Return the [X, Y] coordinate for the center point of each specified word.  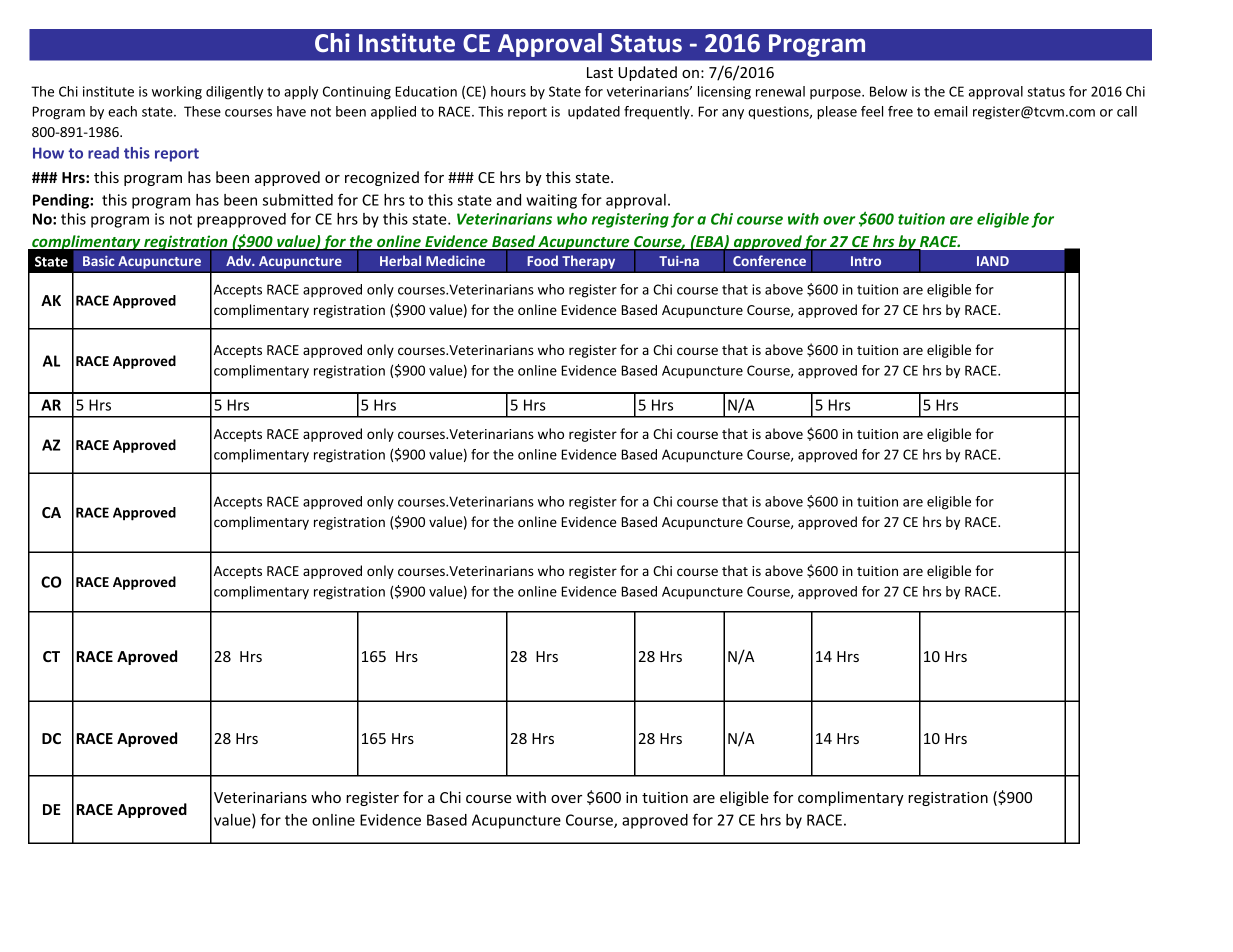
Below [888, 91]
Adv [240, 260]
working [177, 93]
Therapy [588, 262]
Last [600, 72]
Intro [866, 261]
